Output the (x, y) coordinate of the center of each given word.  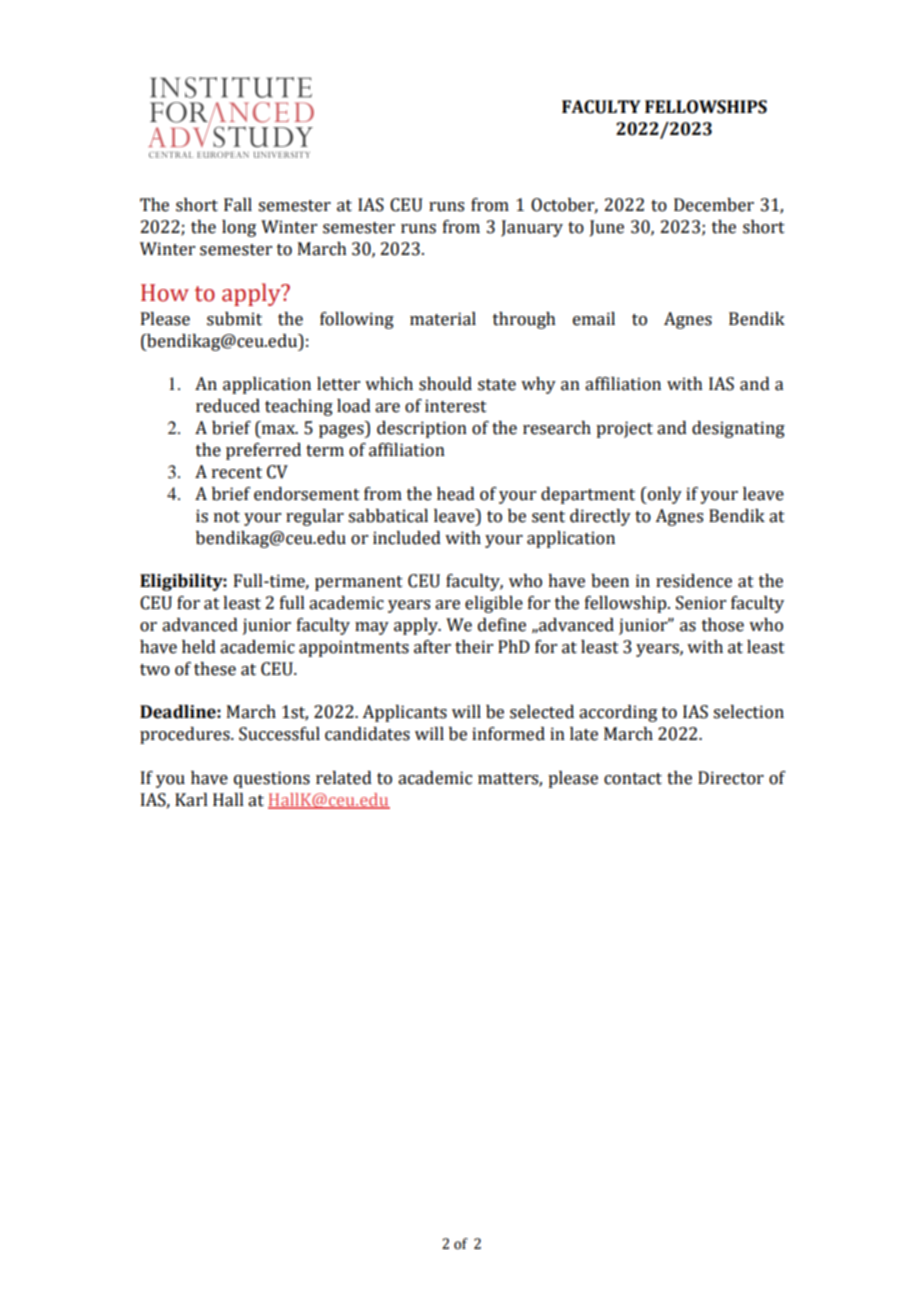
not (227, 517)
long (239, 228)
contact (633, 779)
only (663, 495)
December (714, 205)
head (456, 494)
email (594, 319)
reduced (228, 406)
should (445, 384)
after (432, 647)
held (199, 647)
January (532, 228)
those (723, 625)
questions (272, 779)
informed (508, 734)
